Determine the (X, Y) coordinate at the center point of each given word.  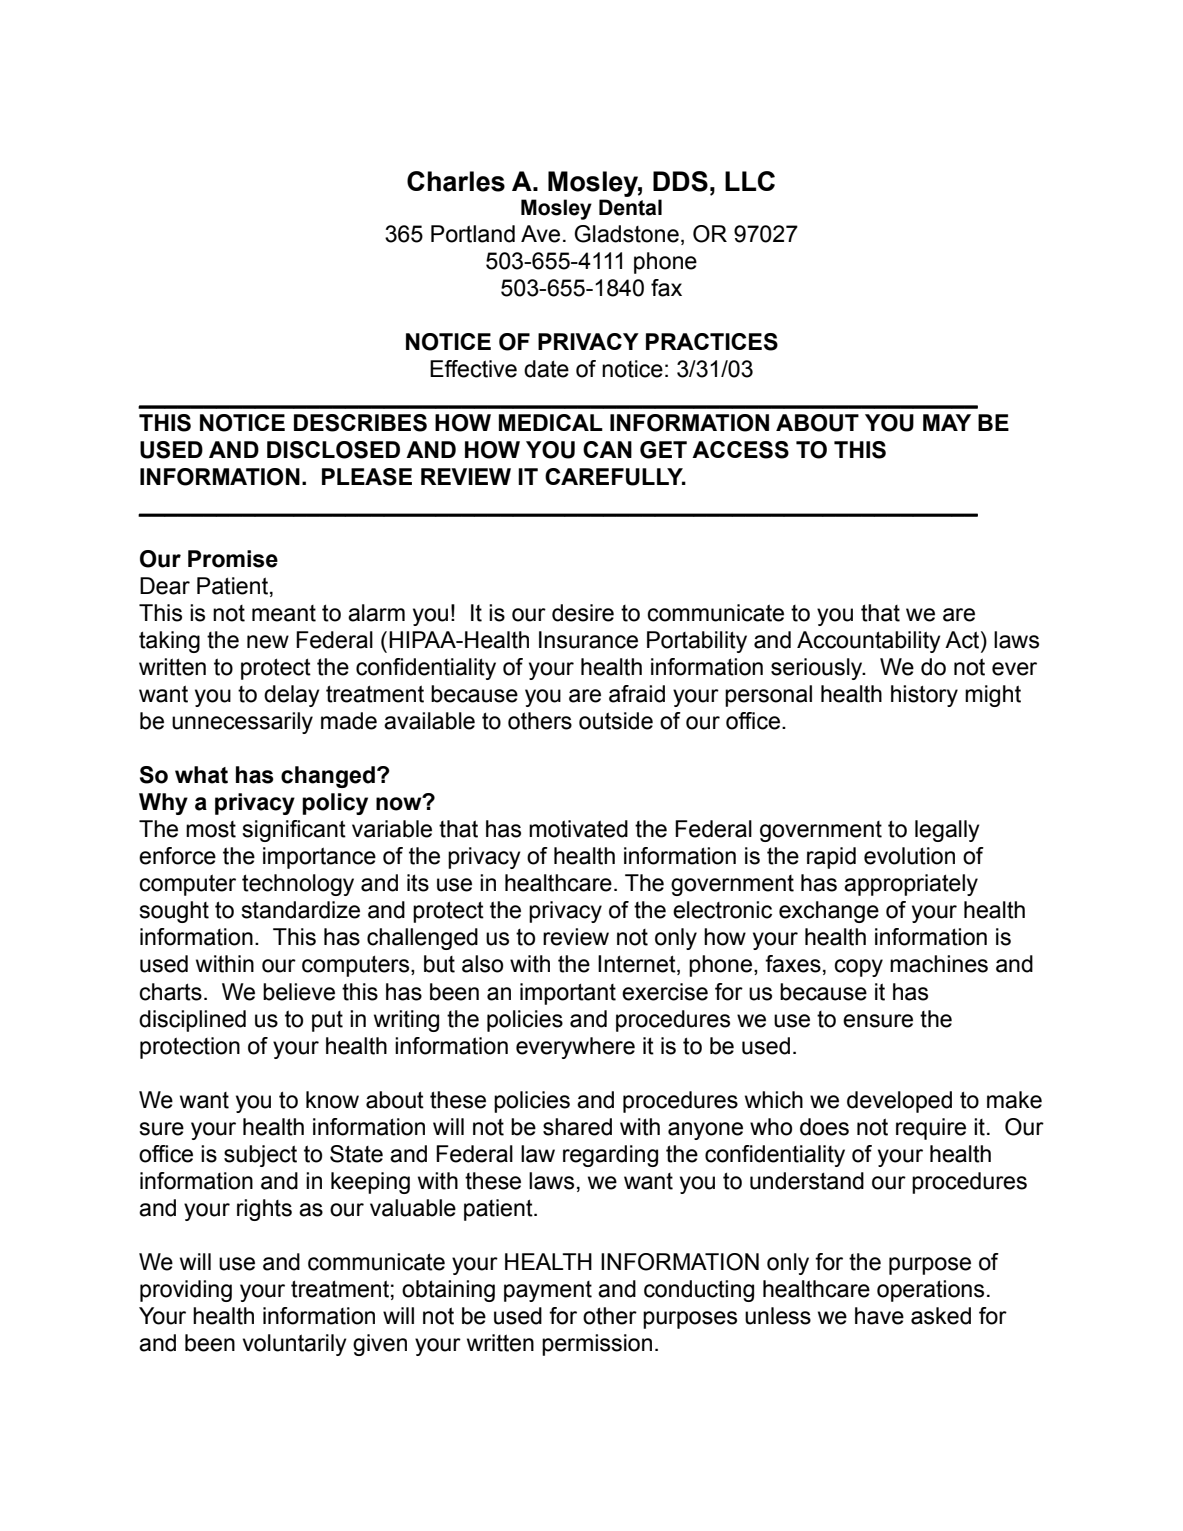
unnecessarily (242, 723)
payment (548, 1291)
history (924, 696)
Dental (630, 207)
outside (616, 721)
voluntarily (294, 1345)
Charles (456, 181)
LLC (750, 181)
